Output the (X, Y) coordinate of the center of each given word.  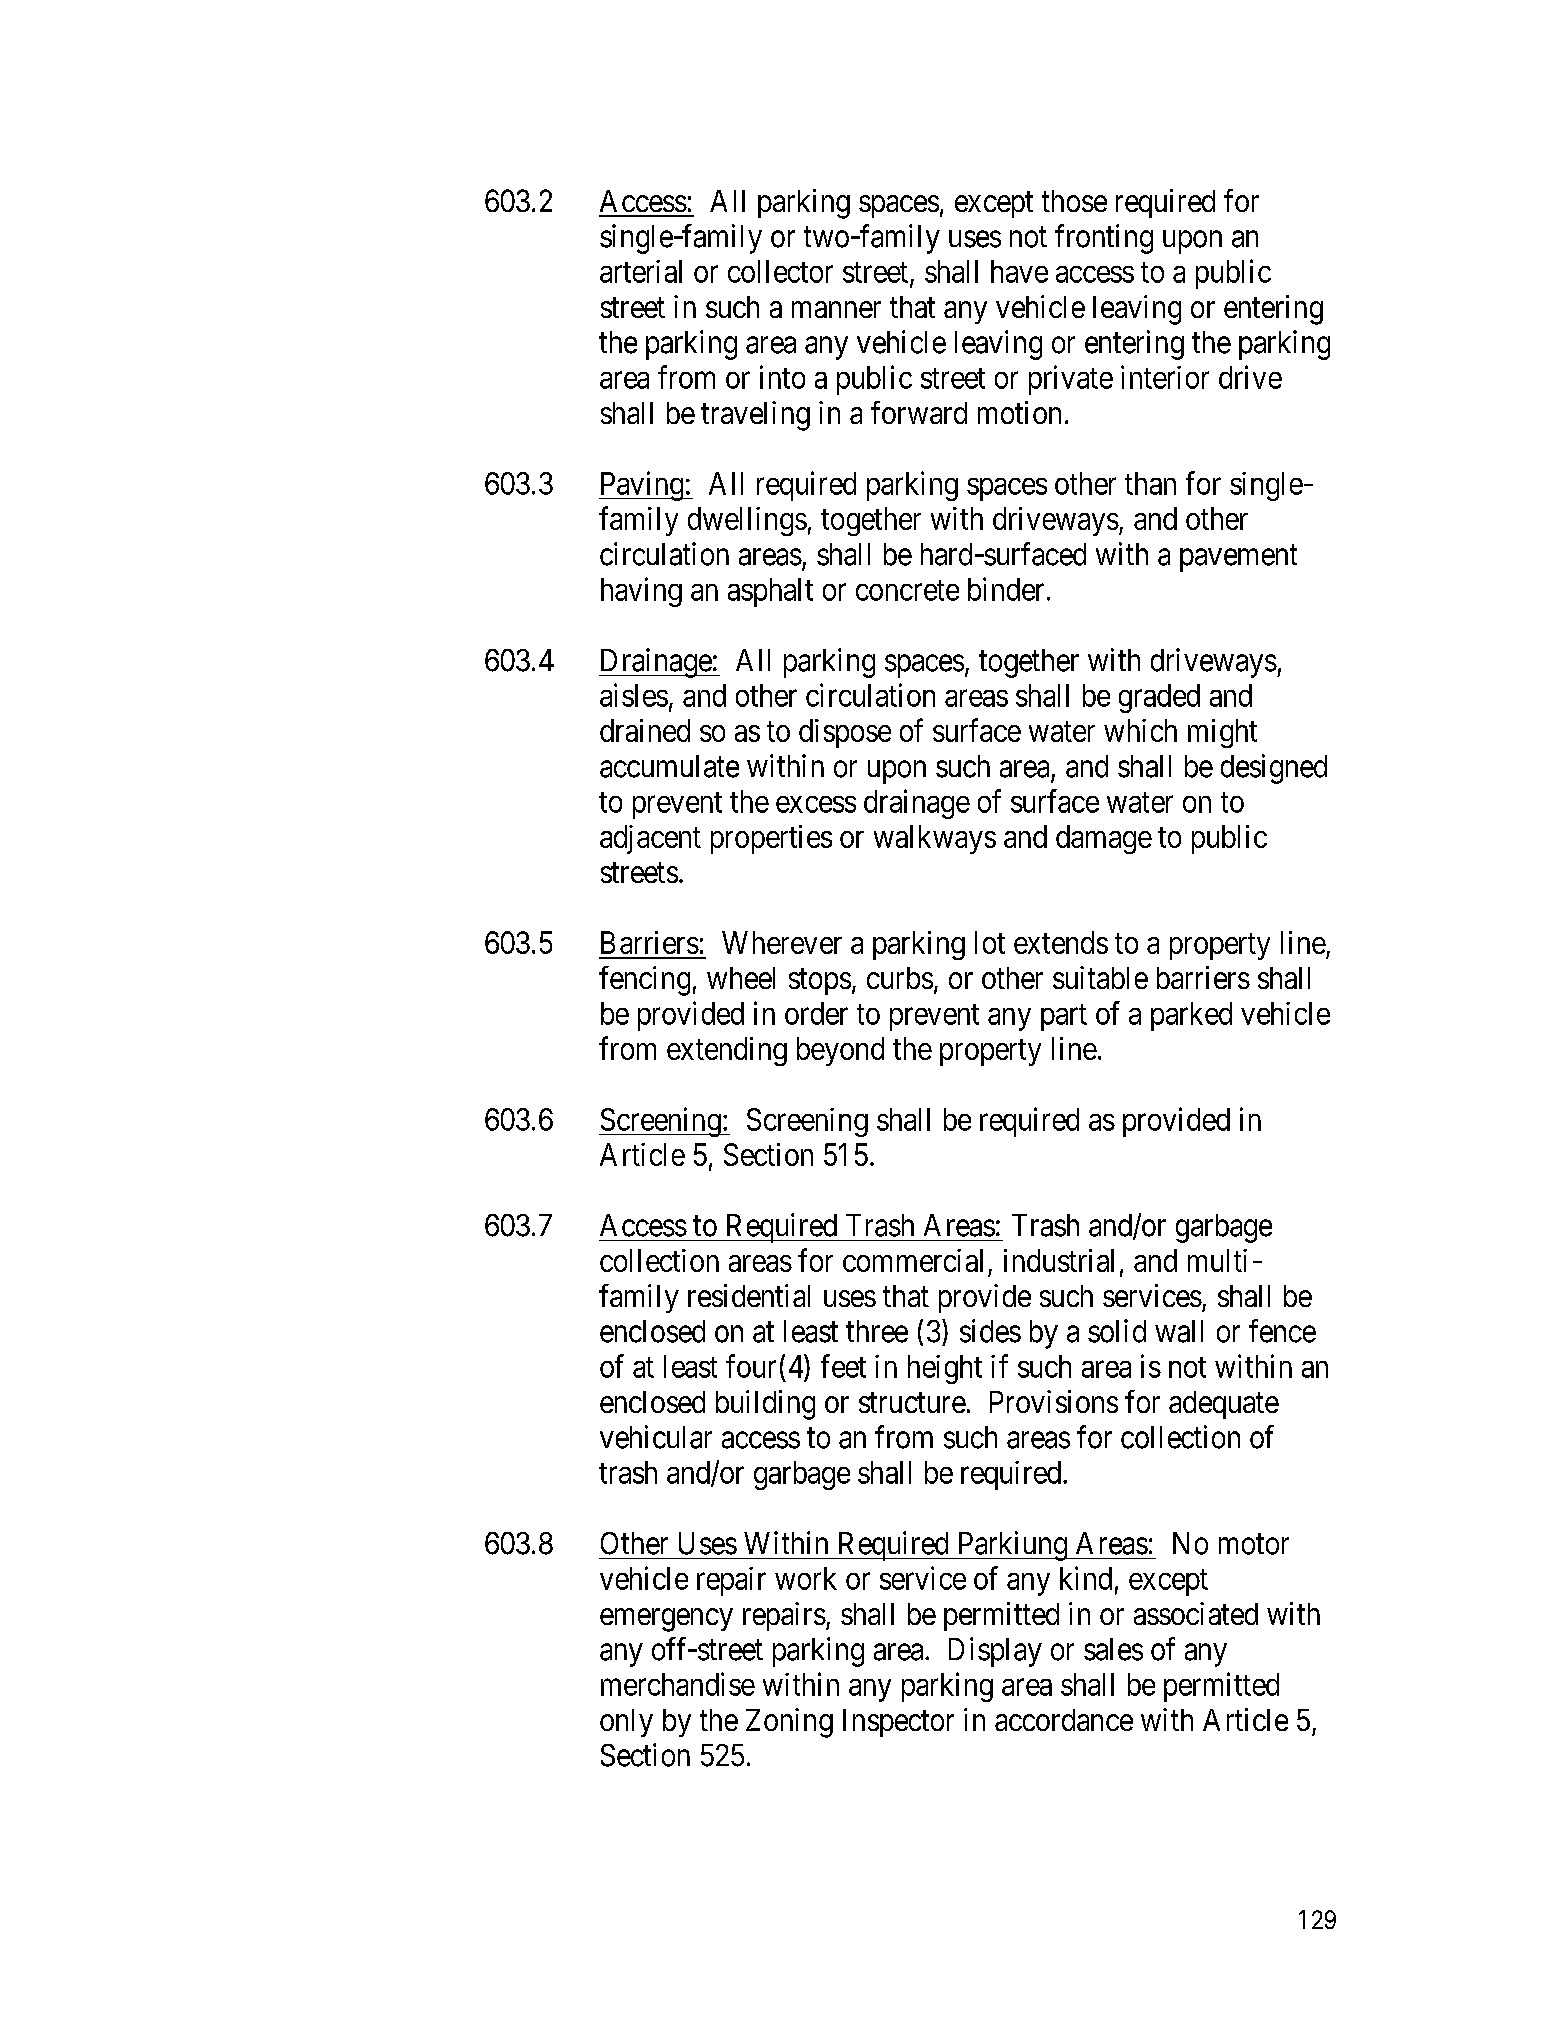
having (641, 592)
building (765, 1405)
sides (990, 1331)
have (1019, 271)
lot (990, 942)
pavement (1238, 558)
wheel (741, 978)
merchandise (678, 1684)
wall (1179, 1331)
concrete (907, 590)
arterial (641, 271)
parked (1191, 1016)
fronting (1104, 239)
